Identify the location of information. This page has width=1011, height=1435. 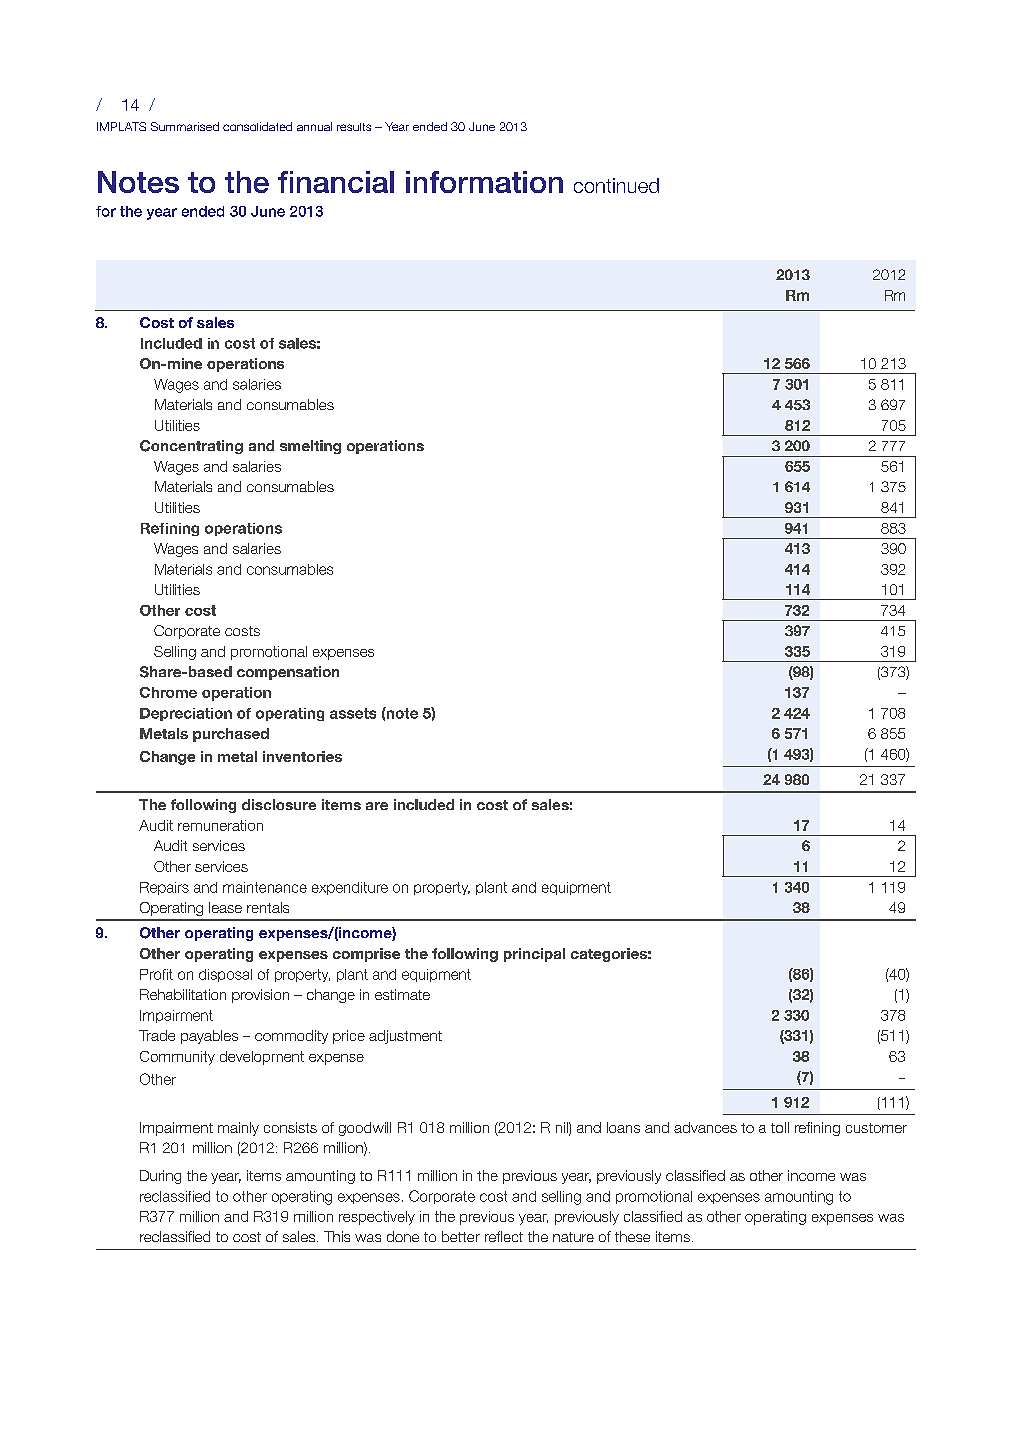
(484, 182).
